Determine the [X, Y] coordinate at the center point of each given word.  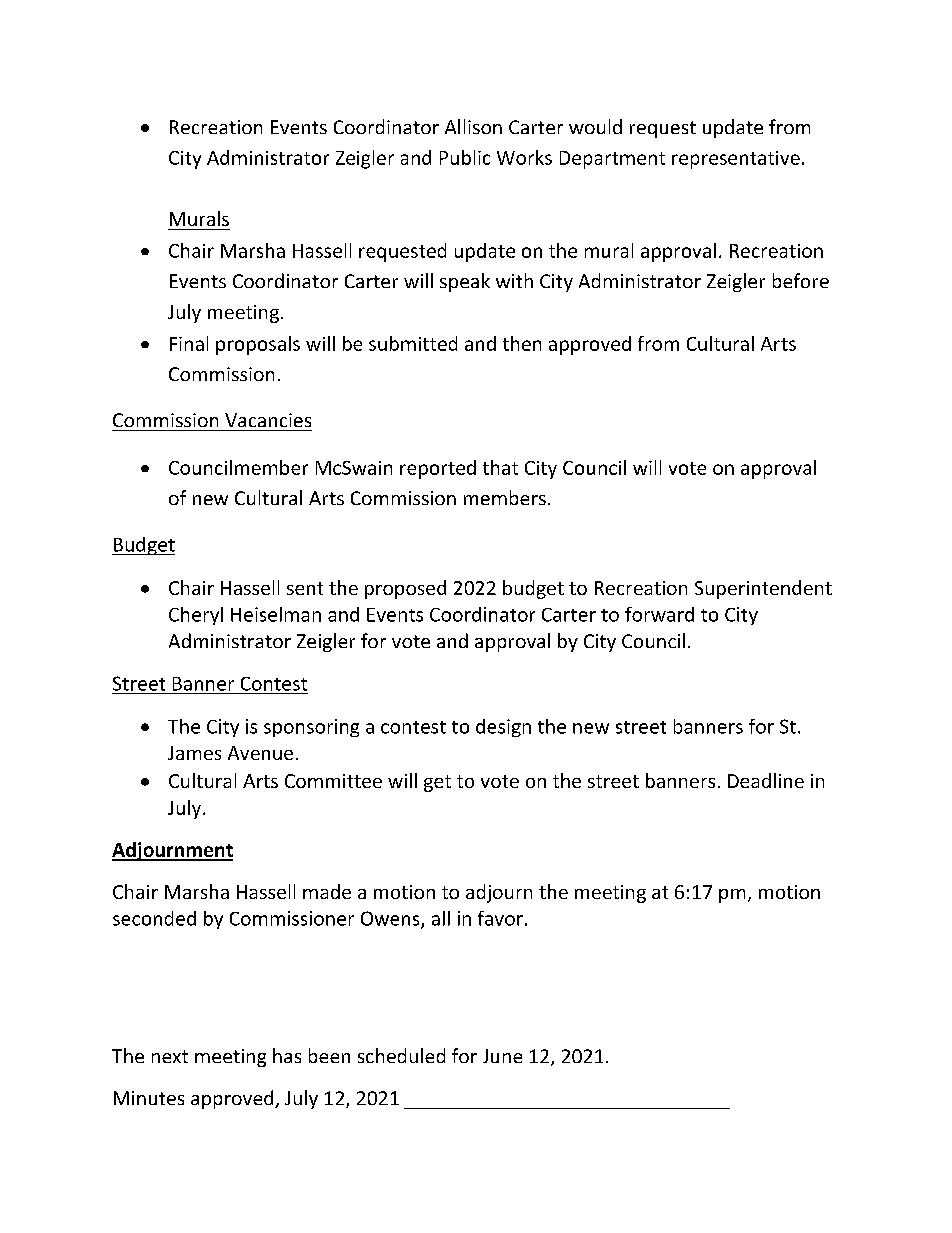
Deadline [766, 780]
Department [612, 160]
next [170, 1056]
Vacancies [268, 420]
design [503, 728]
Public [465, 157]
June [502, 1056]
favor [502, 918]
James [194, 753]
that [500, 467]
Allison [473, 126]
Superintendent [763, 589]
